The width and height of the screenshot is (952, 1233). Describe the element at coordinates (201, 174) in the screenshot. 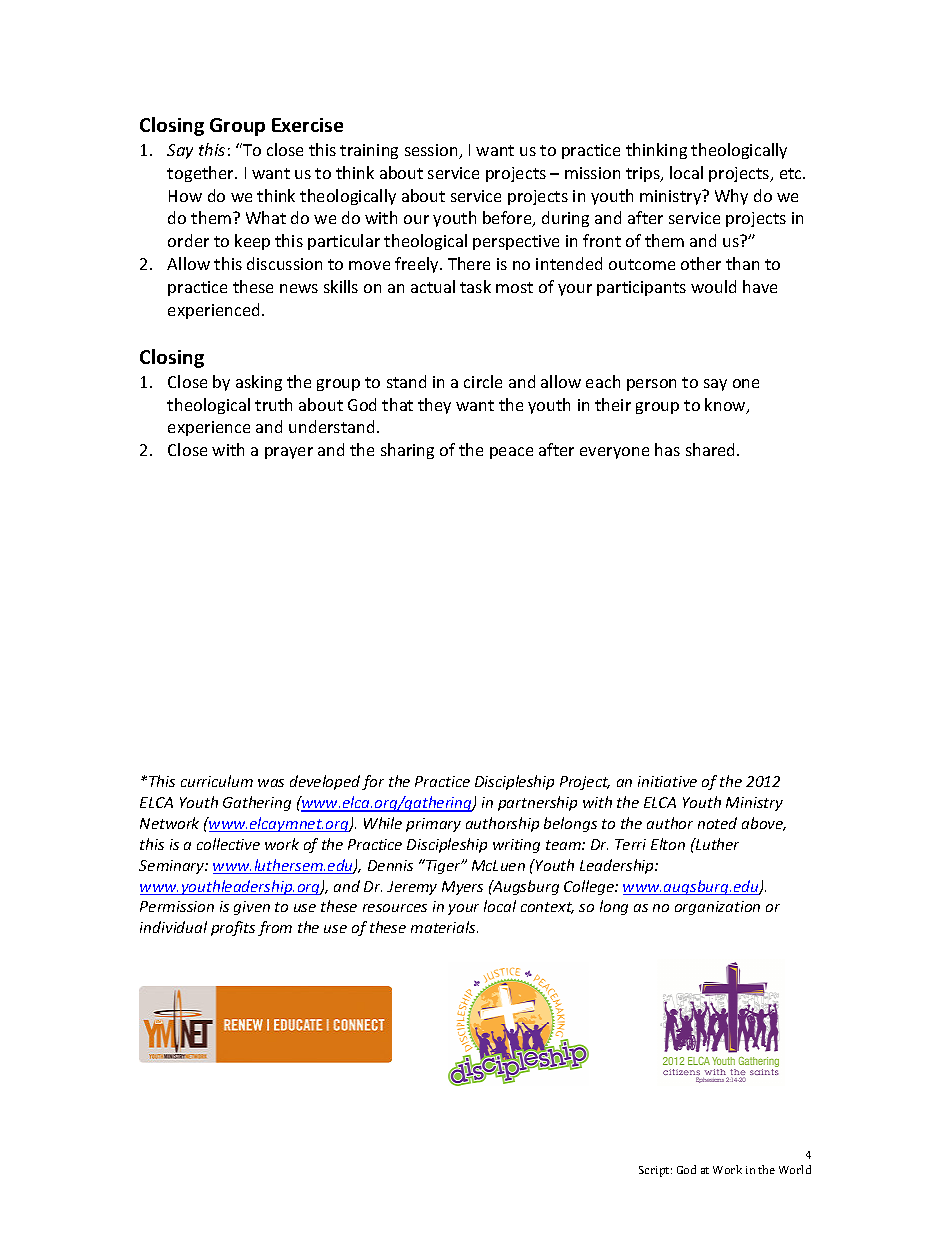

I see `together` at that location.
